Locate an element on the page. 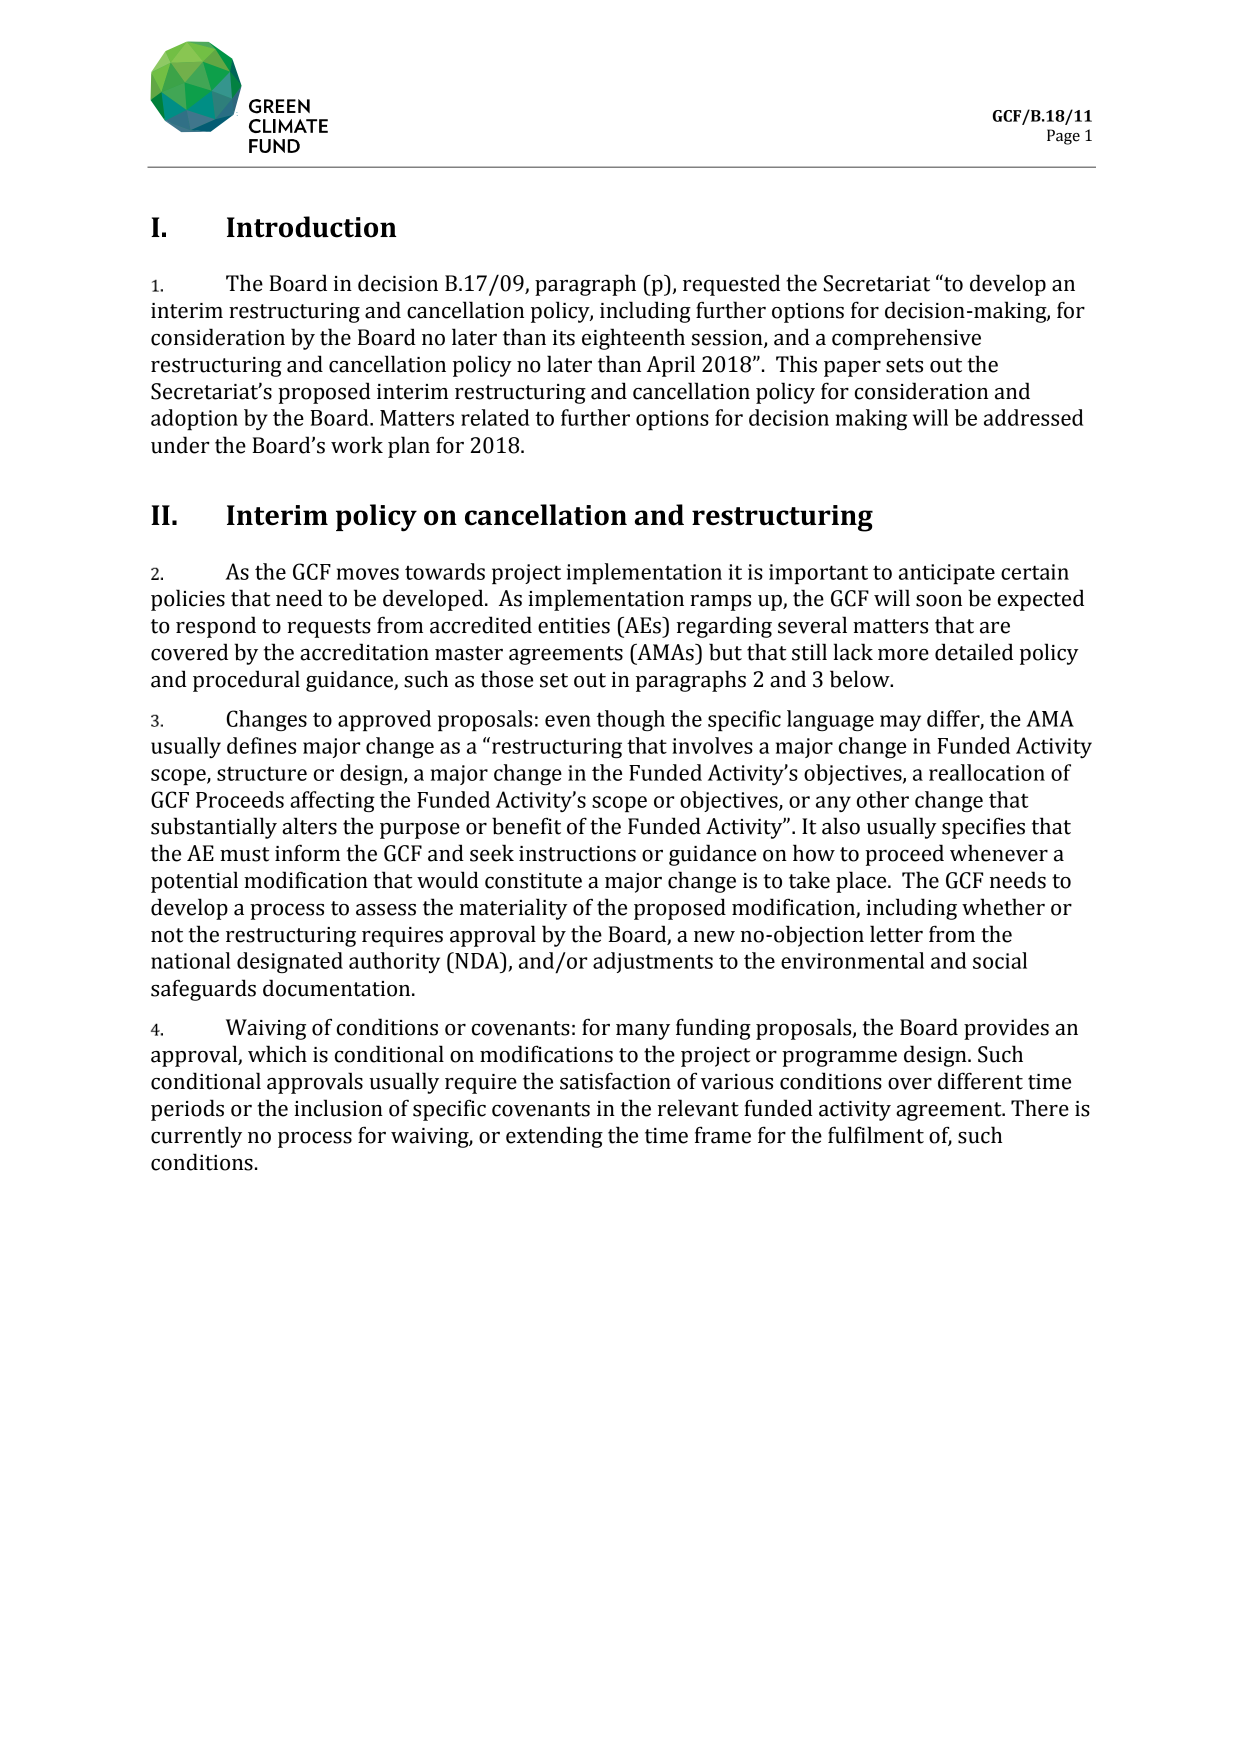 Image resolution: width=1243 pixels, height=1758 pixels. Page is located at coordinates (1063, 137).
